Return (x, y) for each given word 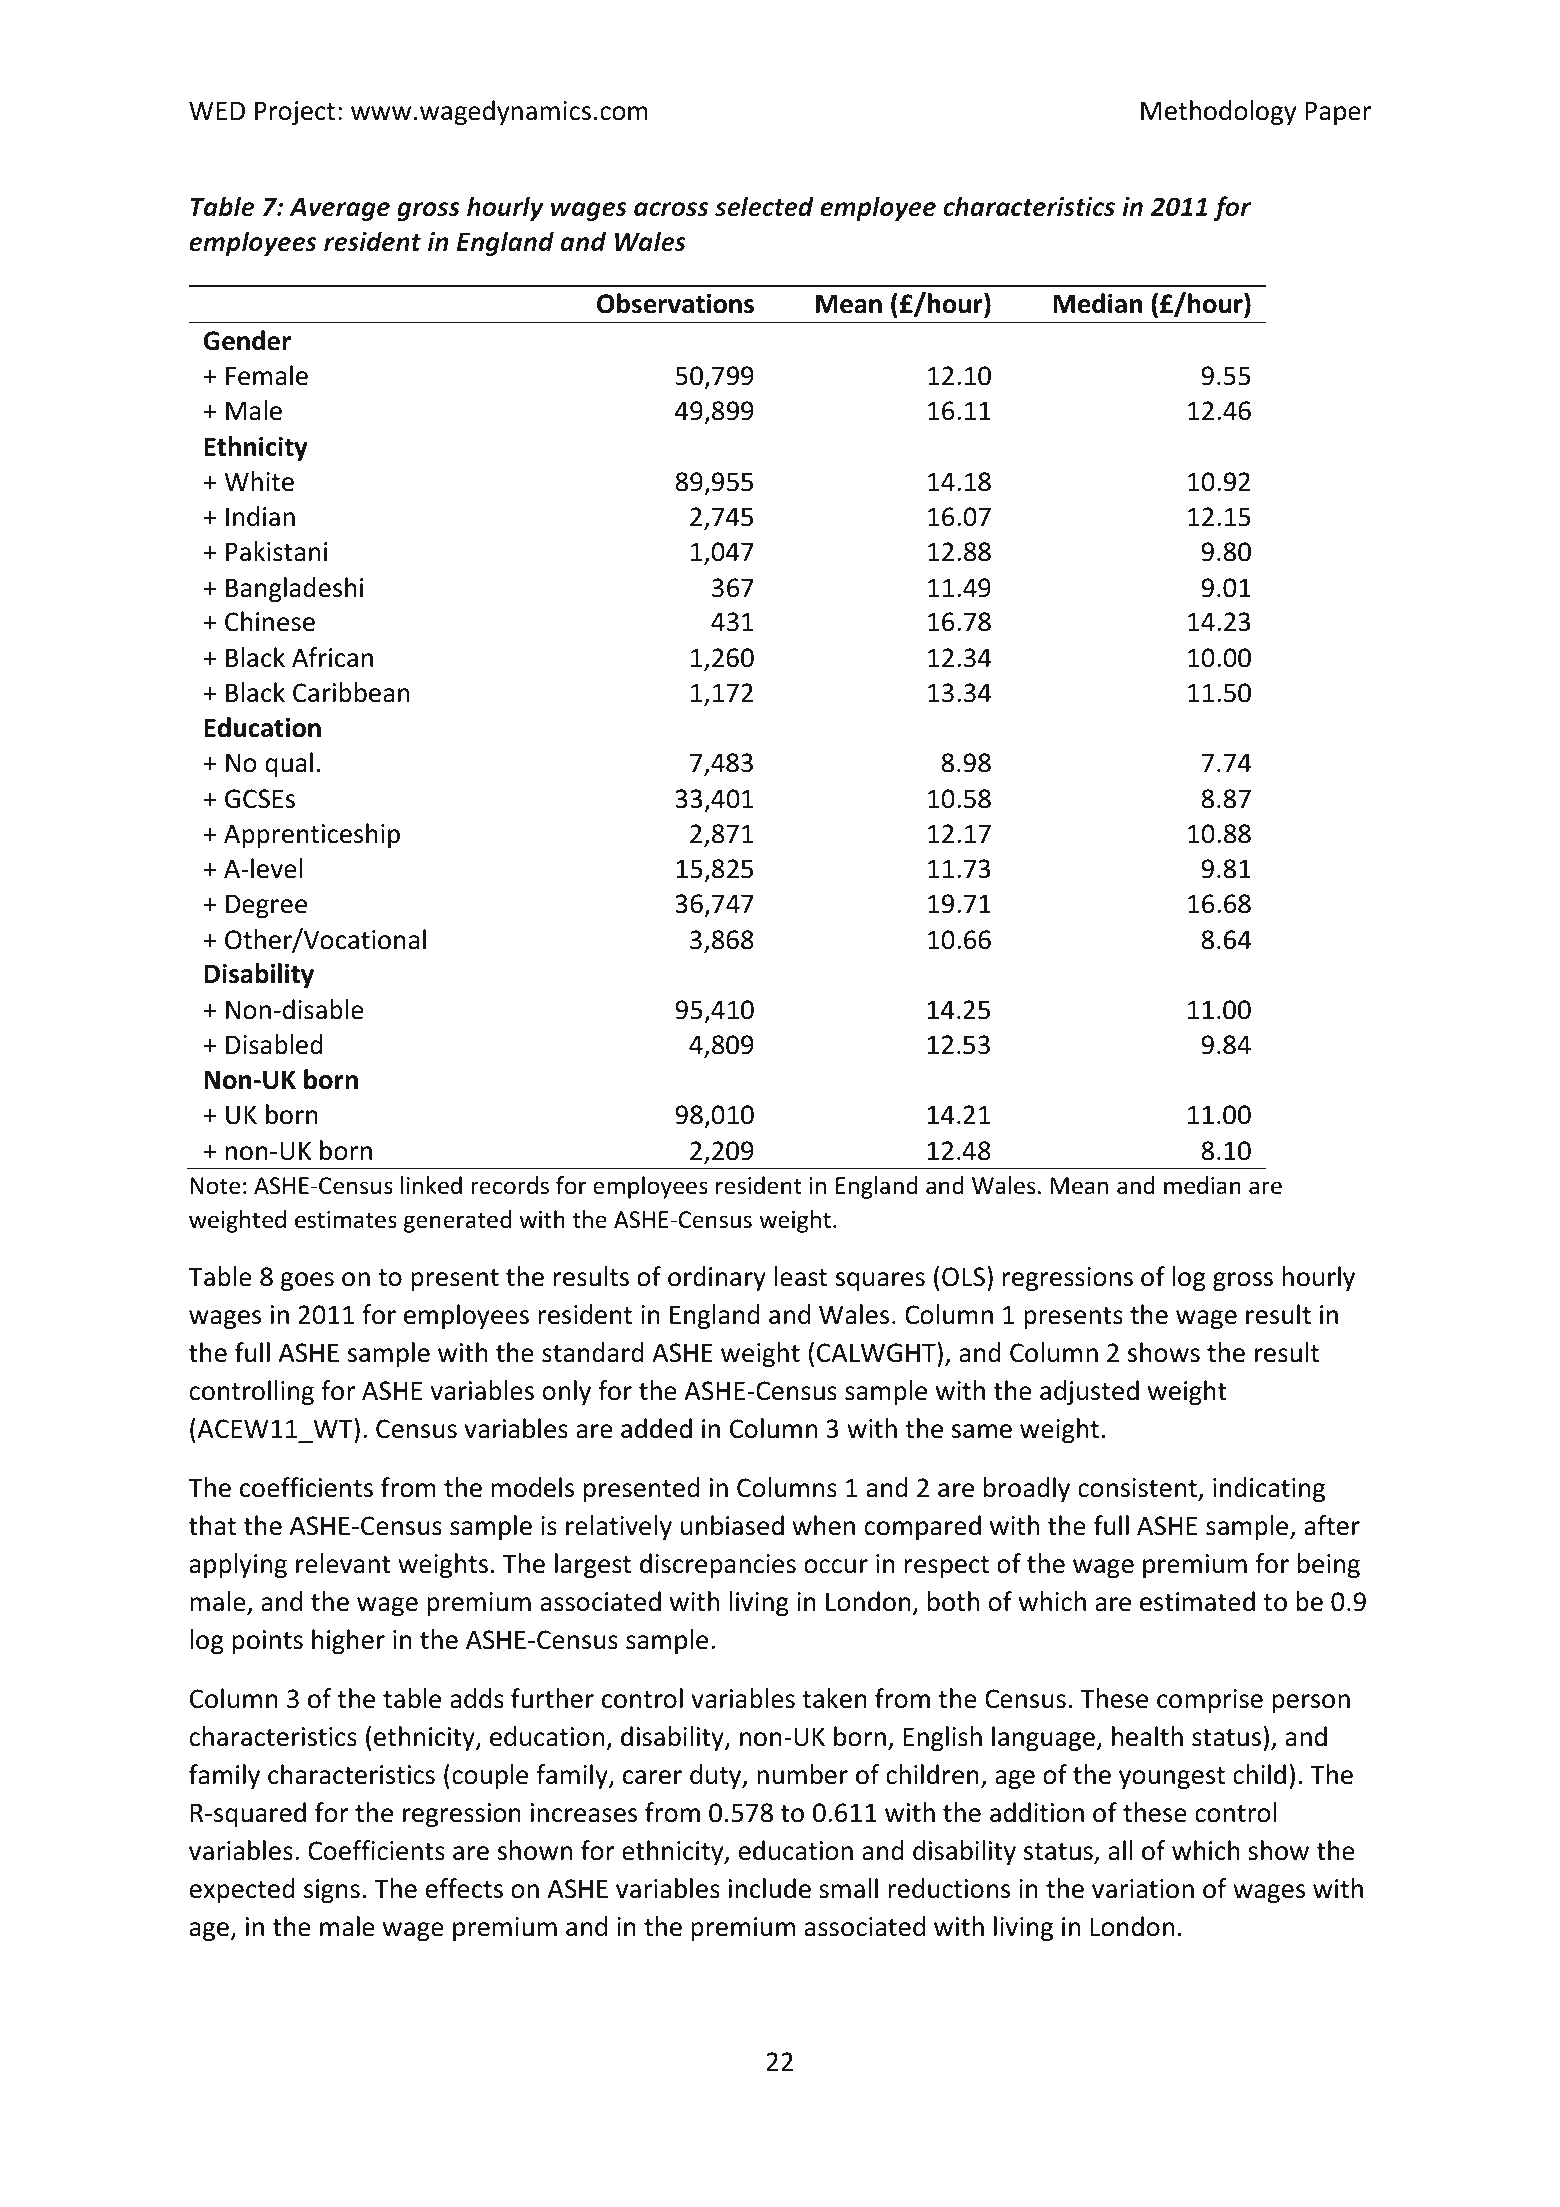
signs (332, 1891)
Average (339, 209)
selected (764, 206)
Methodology (1219, 112)
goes (307, 1281)
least (801, 1276)
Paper (1338, 113)
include (770, 1888)
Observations (675, 303)
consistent (1137, 1488)
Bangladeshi (294, 589)
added (656, 1428)
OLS (963, 1277)
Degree (266, 906)
